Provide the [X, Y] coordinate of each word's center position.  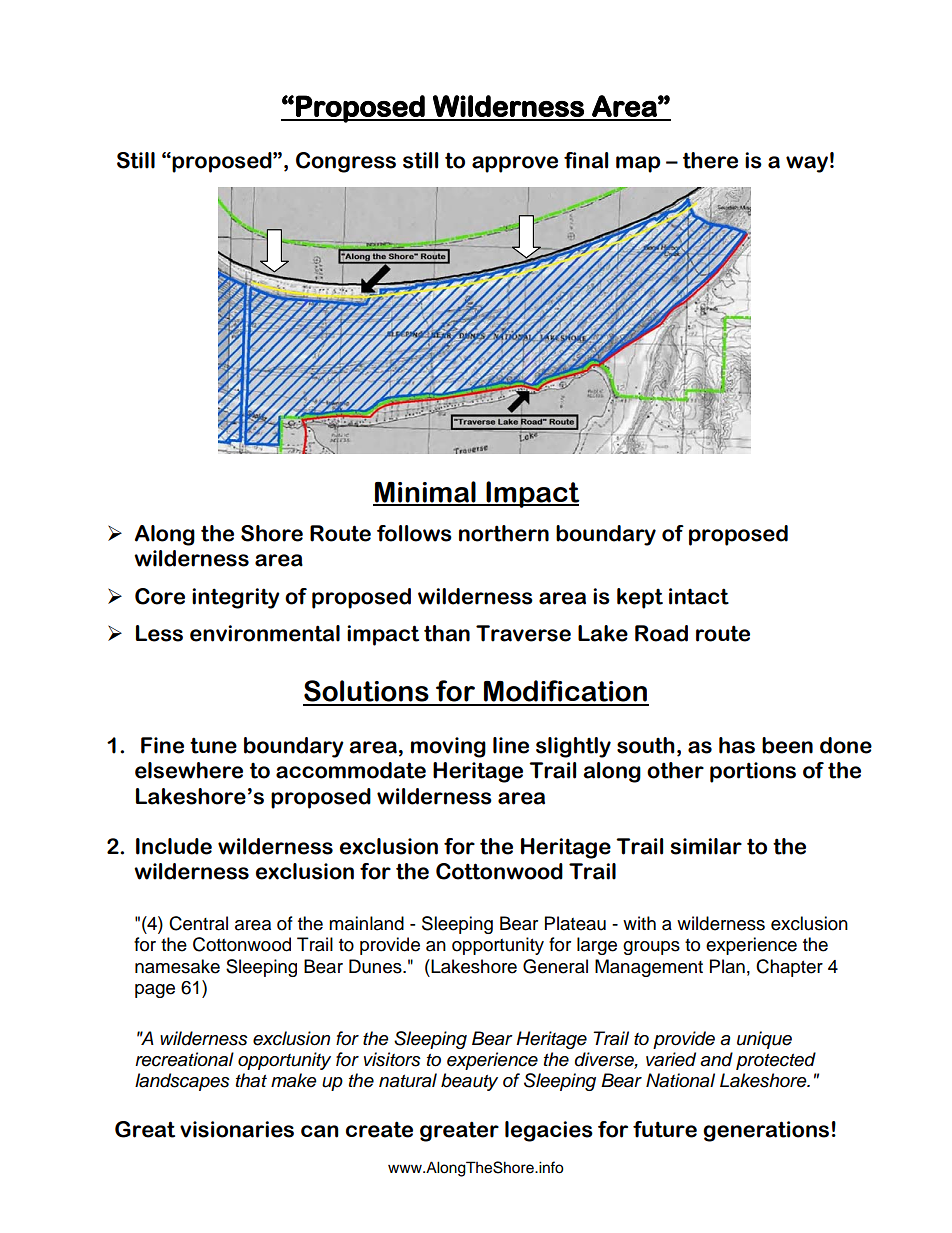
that [251, 1080]
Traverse [523, 633]
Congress [346, 162]
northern [504, 533]
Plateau [575, 923]
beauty [469, 1082]
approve [515, 164]
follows [414, 533]
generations [766, 1131]
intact [699, 596]
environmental [265, 633]
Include [174, 846]
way [807, 164]
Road [661, 633]
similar [706, 846]
